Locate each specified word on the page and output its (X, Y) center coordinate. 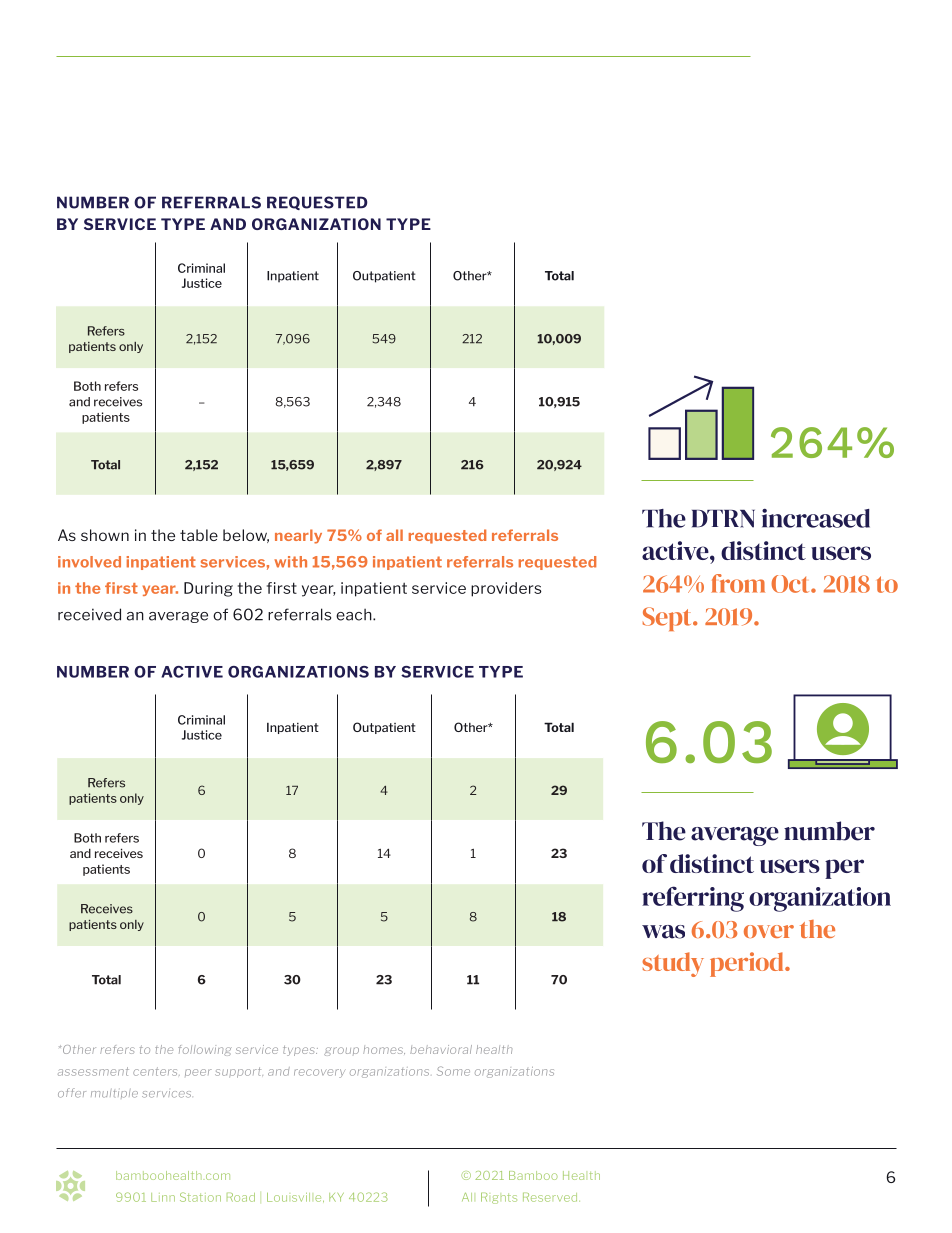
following (205, 1050)
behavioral (441, 1049)
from (738, 583)
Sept (668, 619)
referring (693, 899)
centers (156, 1071)
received (89, 614)
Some (453, 1071)
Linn (163, 1197)
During (208, 589)
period (748, 964)
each (355, 615)
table (199, 535)
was (663, 932)
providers (506, 589)
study (673, 964)
